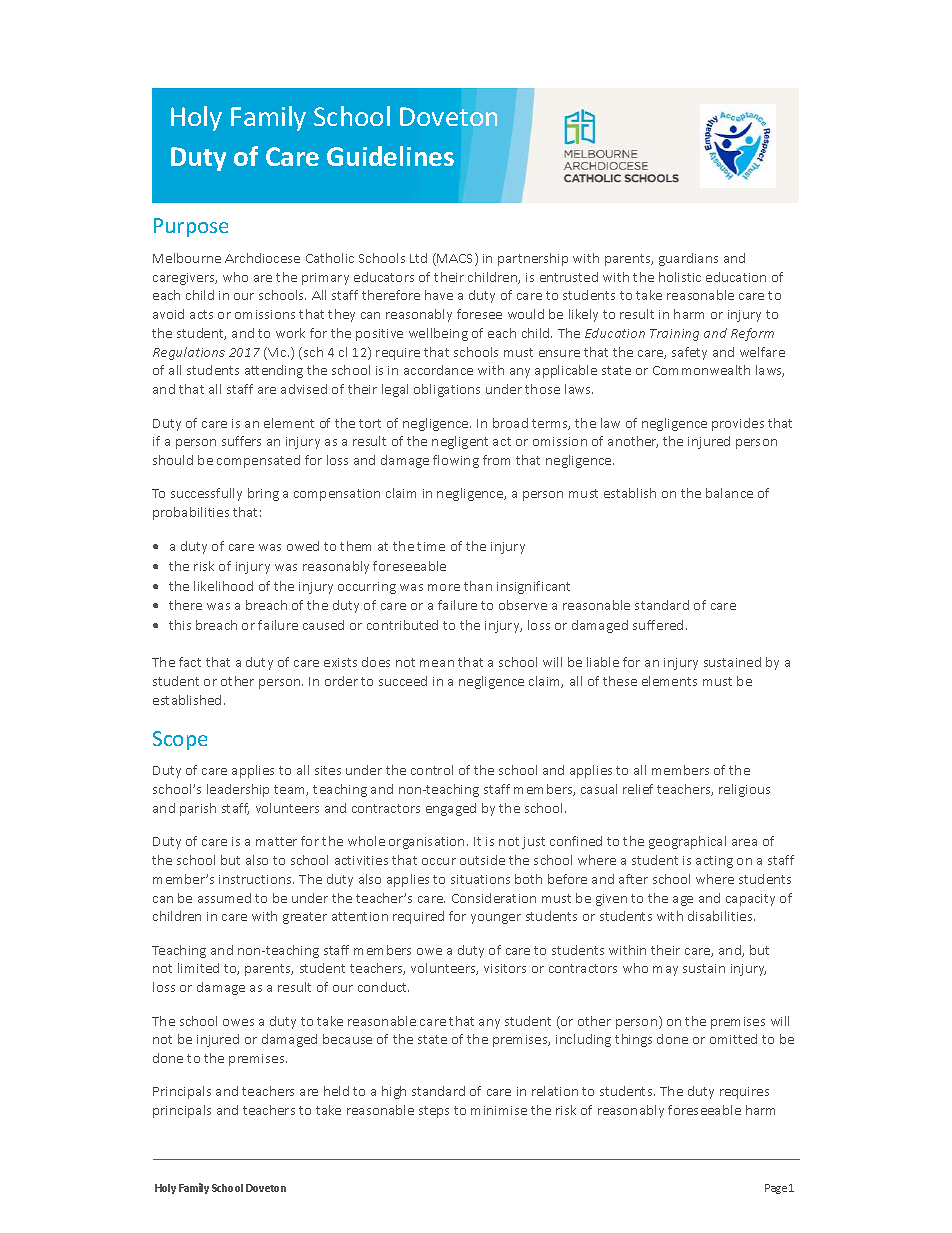 This document has width=952, height=1233. What do you see at coordinates (336, 1091) in the document?
I see `held` at bounding box center [336, 1091].
